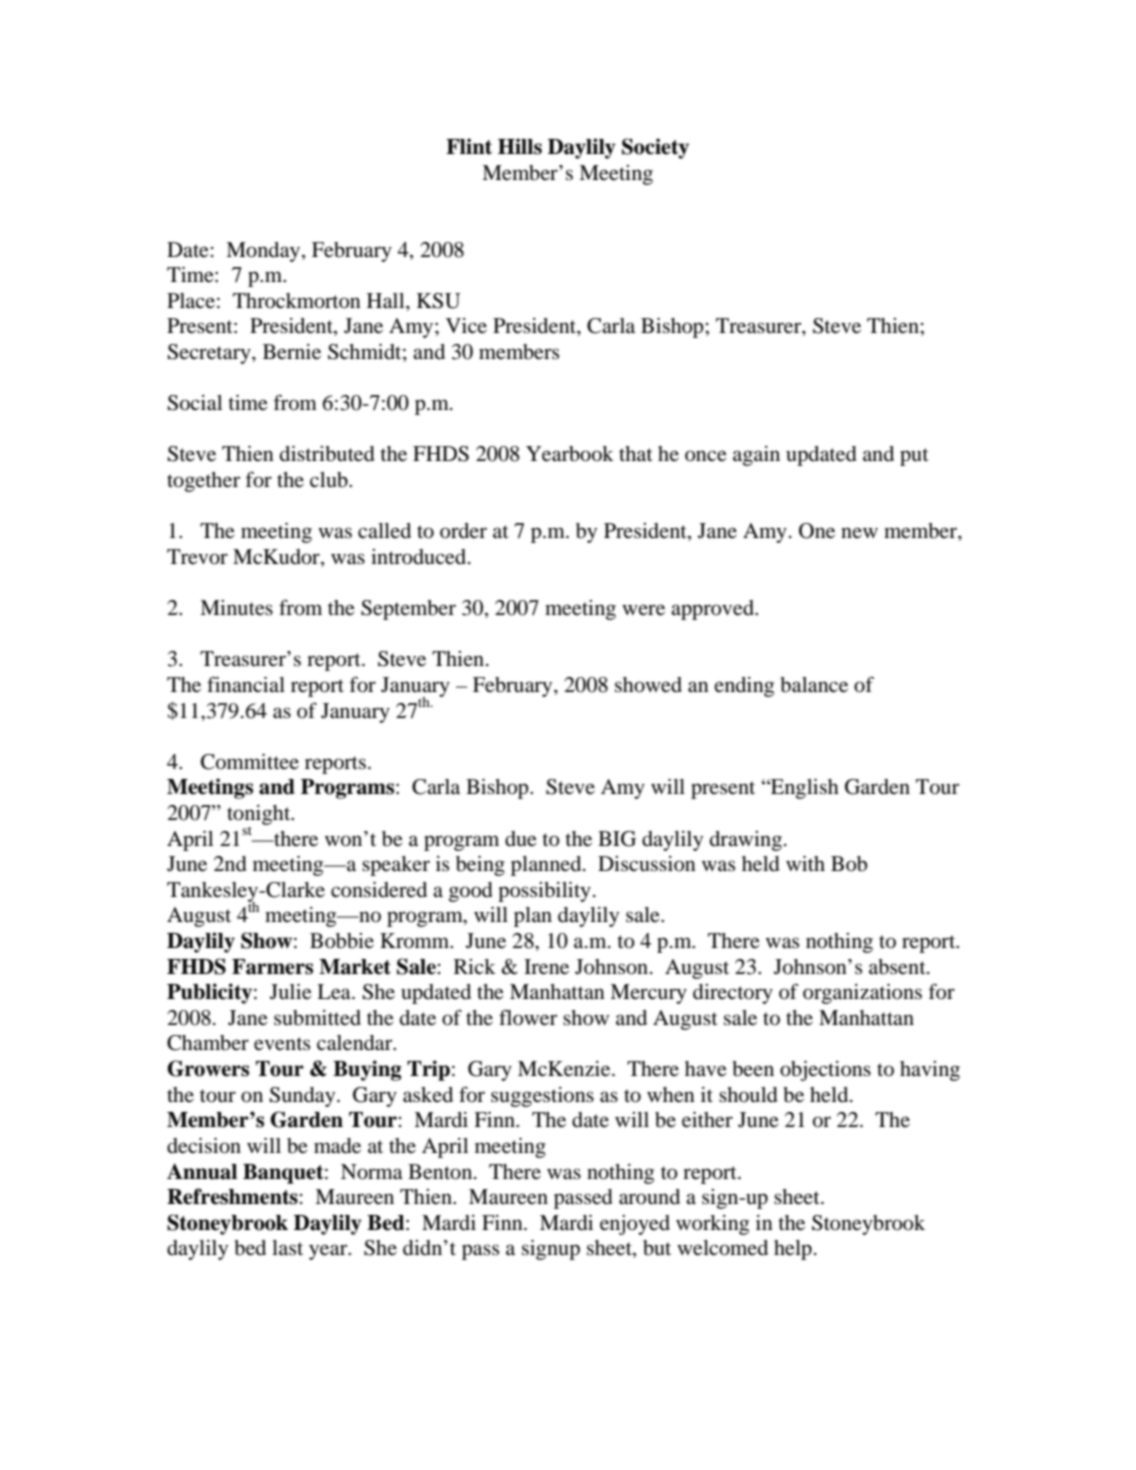 The height and width of the image is (1470, 1136). I want to click on were, so click(643, 610).
